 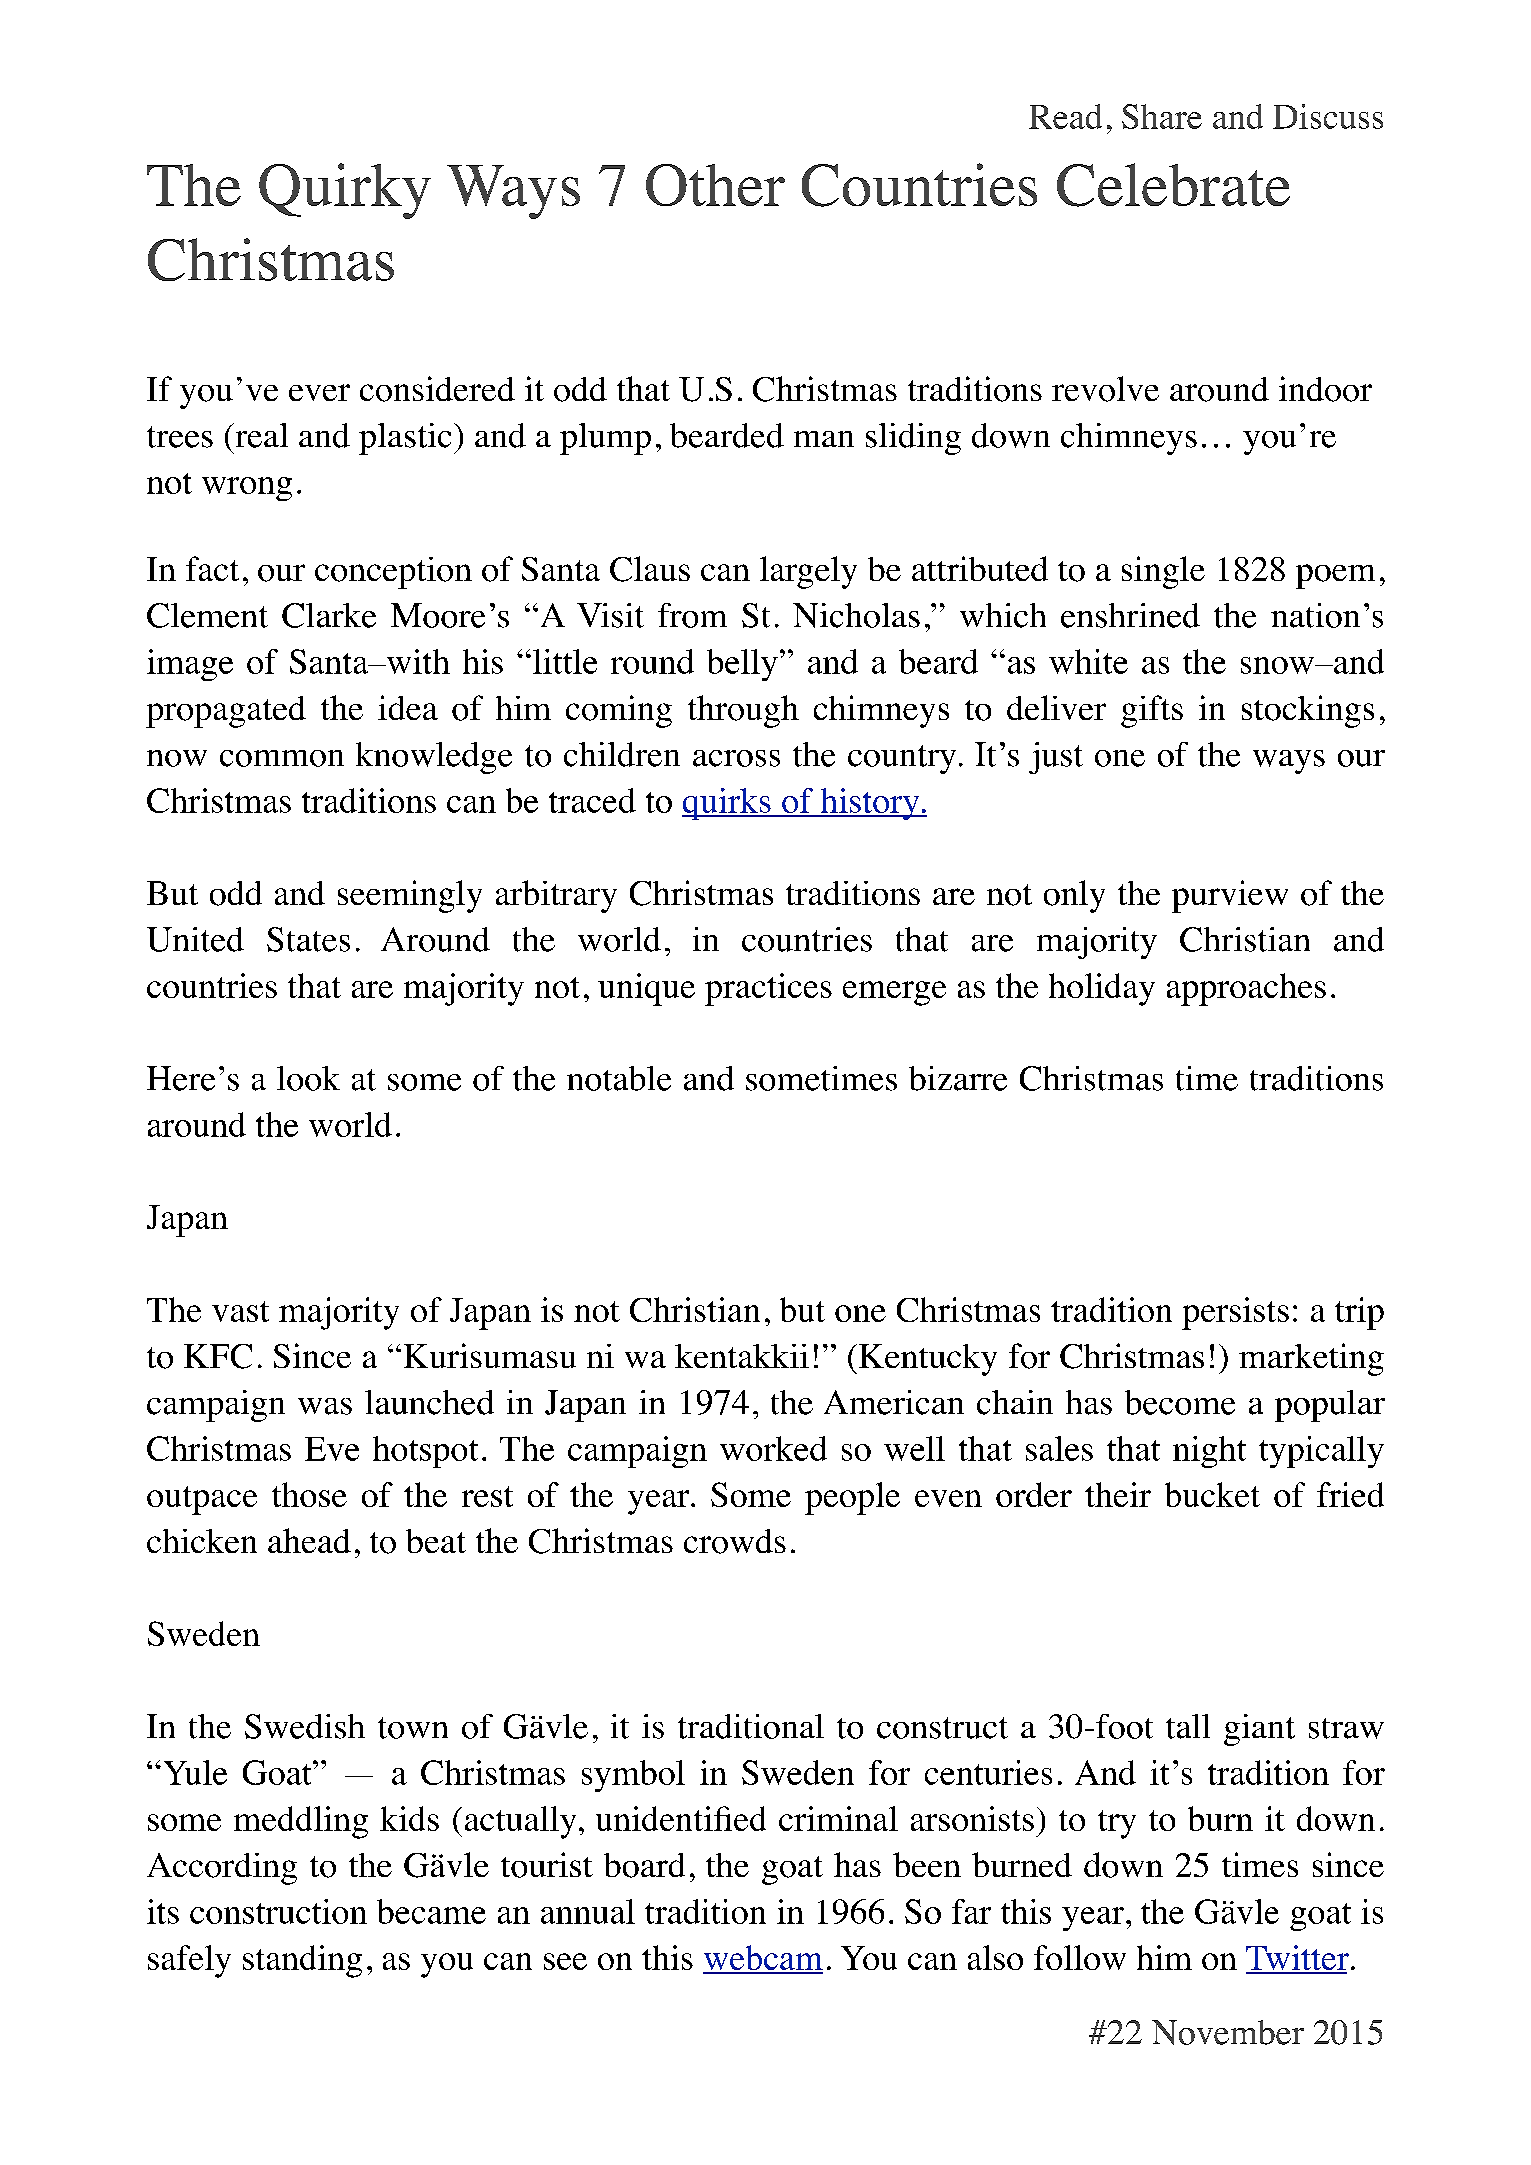 What do you see at coordinates (735, 1541) in the screenshot?
I see `crowds` at bounding box center [735, 1541].
